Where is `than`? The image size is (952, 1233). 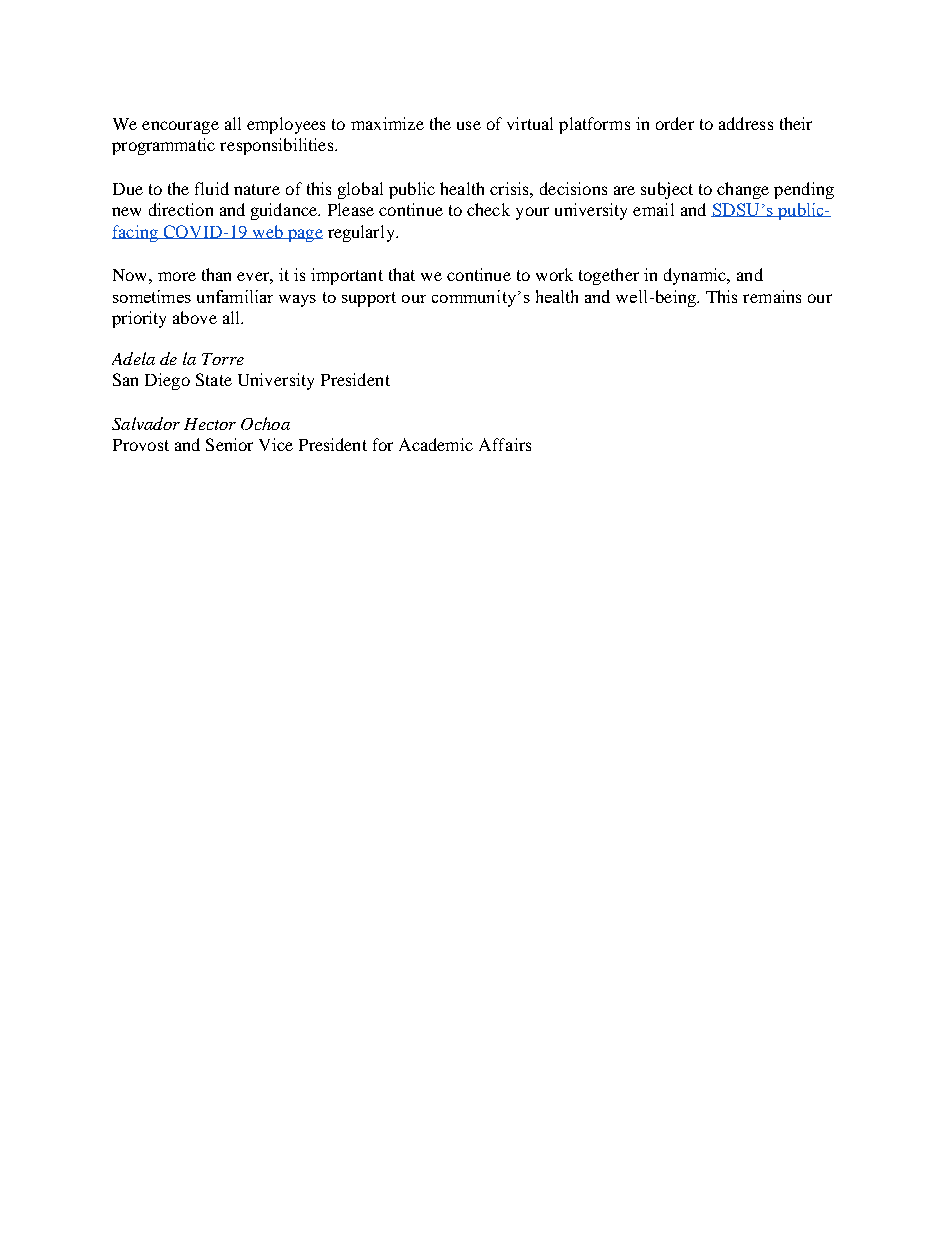
than is located at coordinates (216, 274).
